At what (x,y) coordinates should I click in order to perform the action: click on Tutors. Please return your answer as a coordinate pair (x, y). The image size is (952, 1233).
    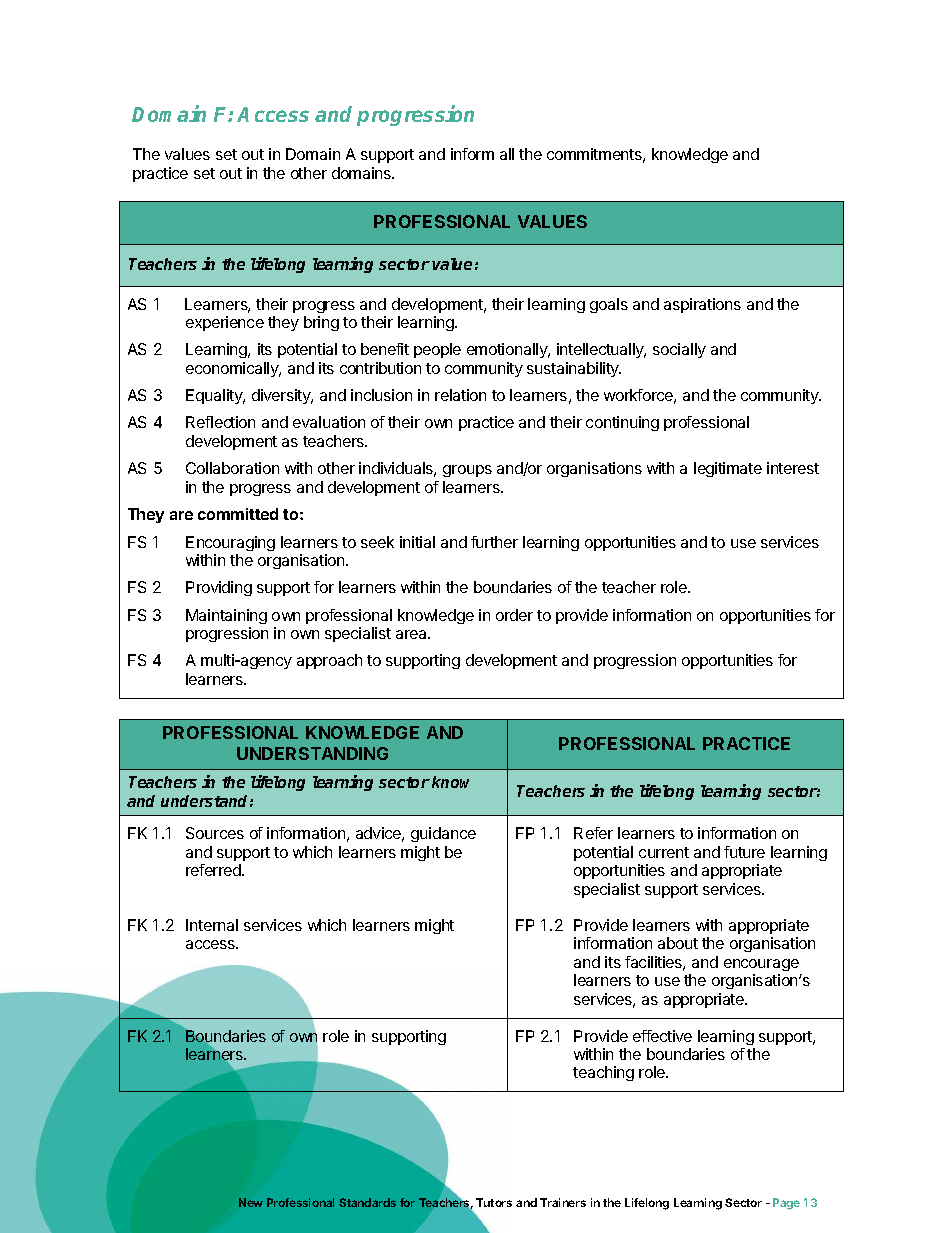
    Looking at the image, I should click on (494, 1202).
